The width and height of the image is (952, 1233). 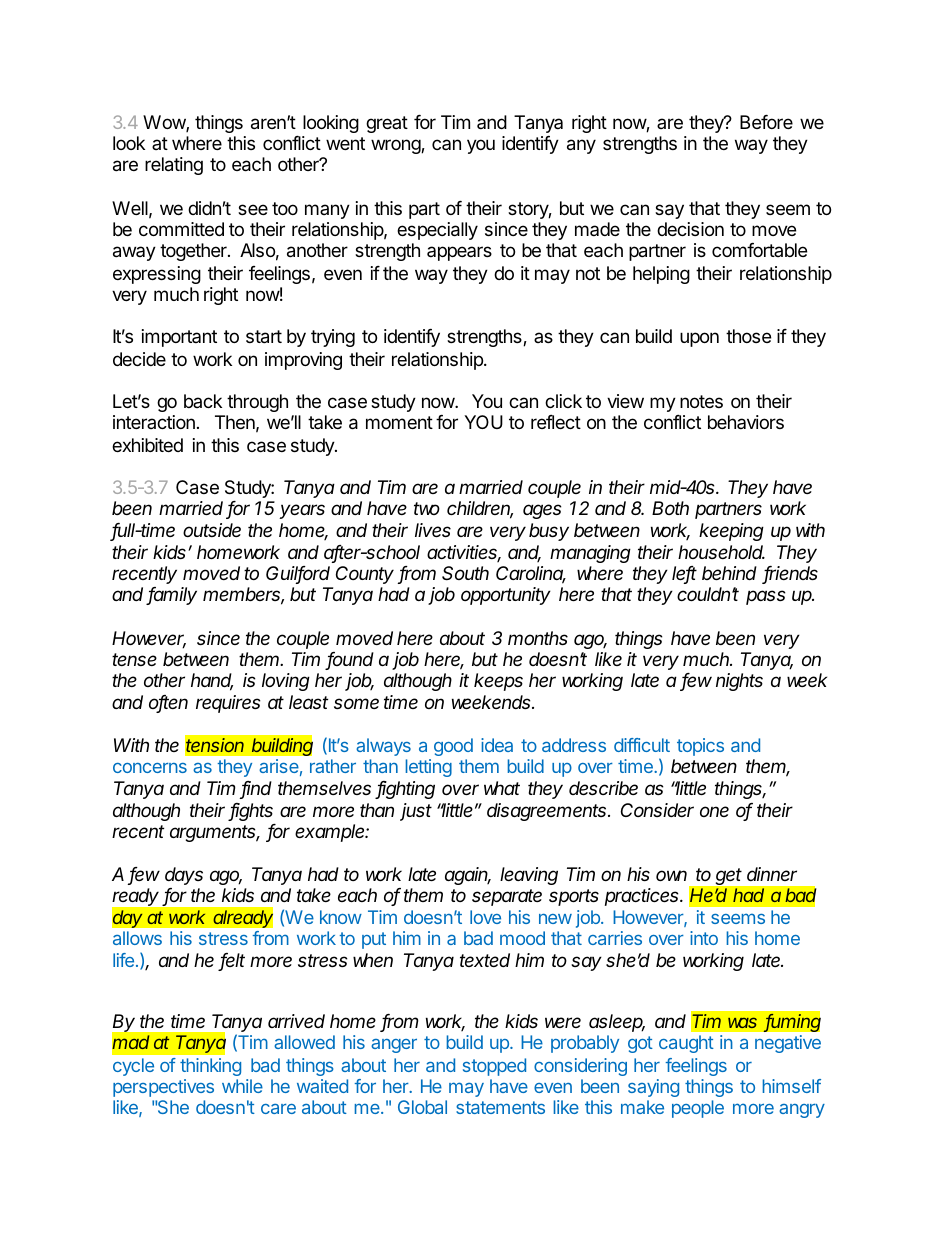 What do you see at coordinates (453, 747) in the image?
I see `good` at bounding box center [453, 747].
